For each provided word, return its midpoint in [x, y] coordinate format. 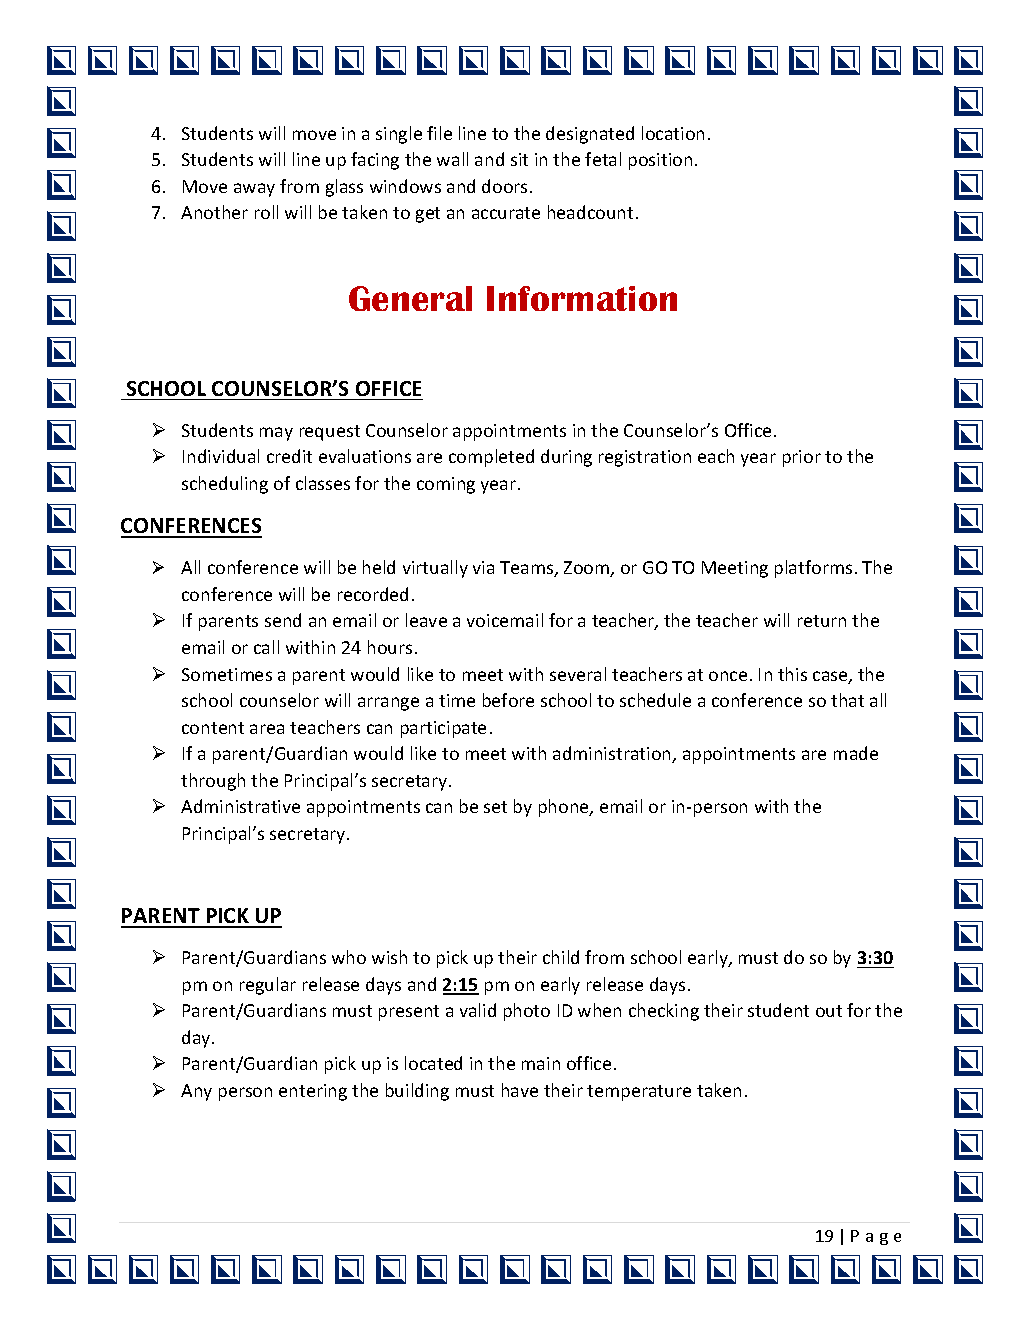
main [541, 1063]
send [283, 620]
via [483, 567]
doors [504, 186]
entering [313, 1092]
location [673, 133]
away [254, 190]
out [829, 1011]
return [822, 621]
